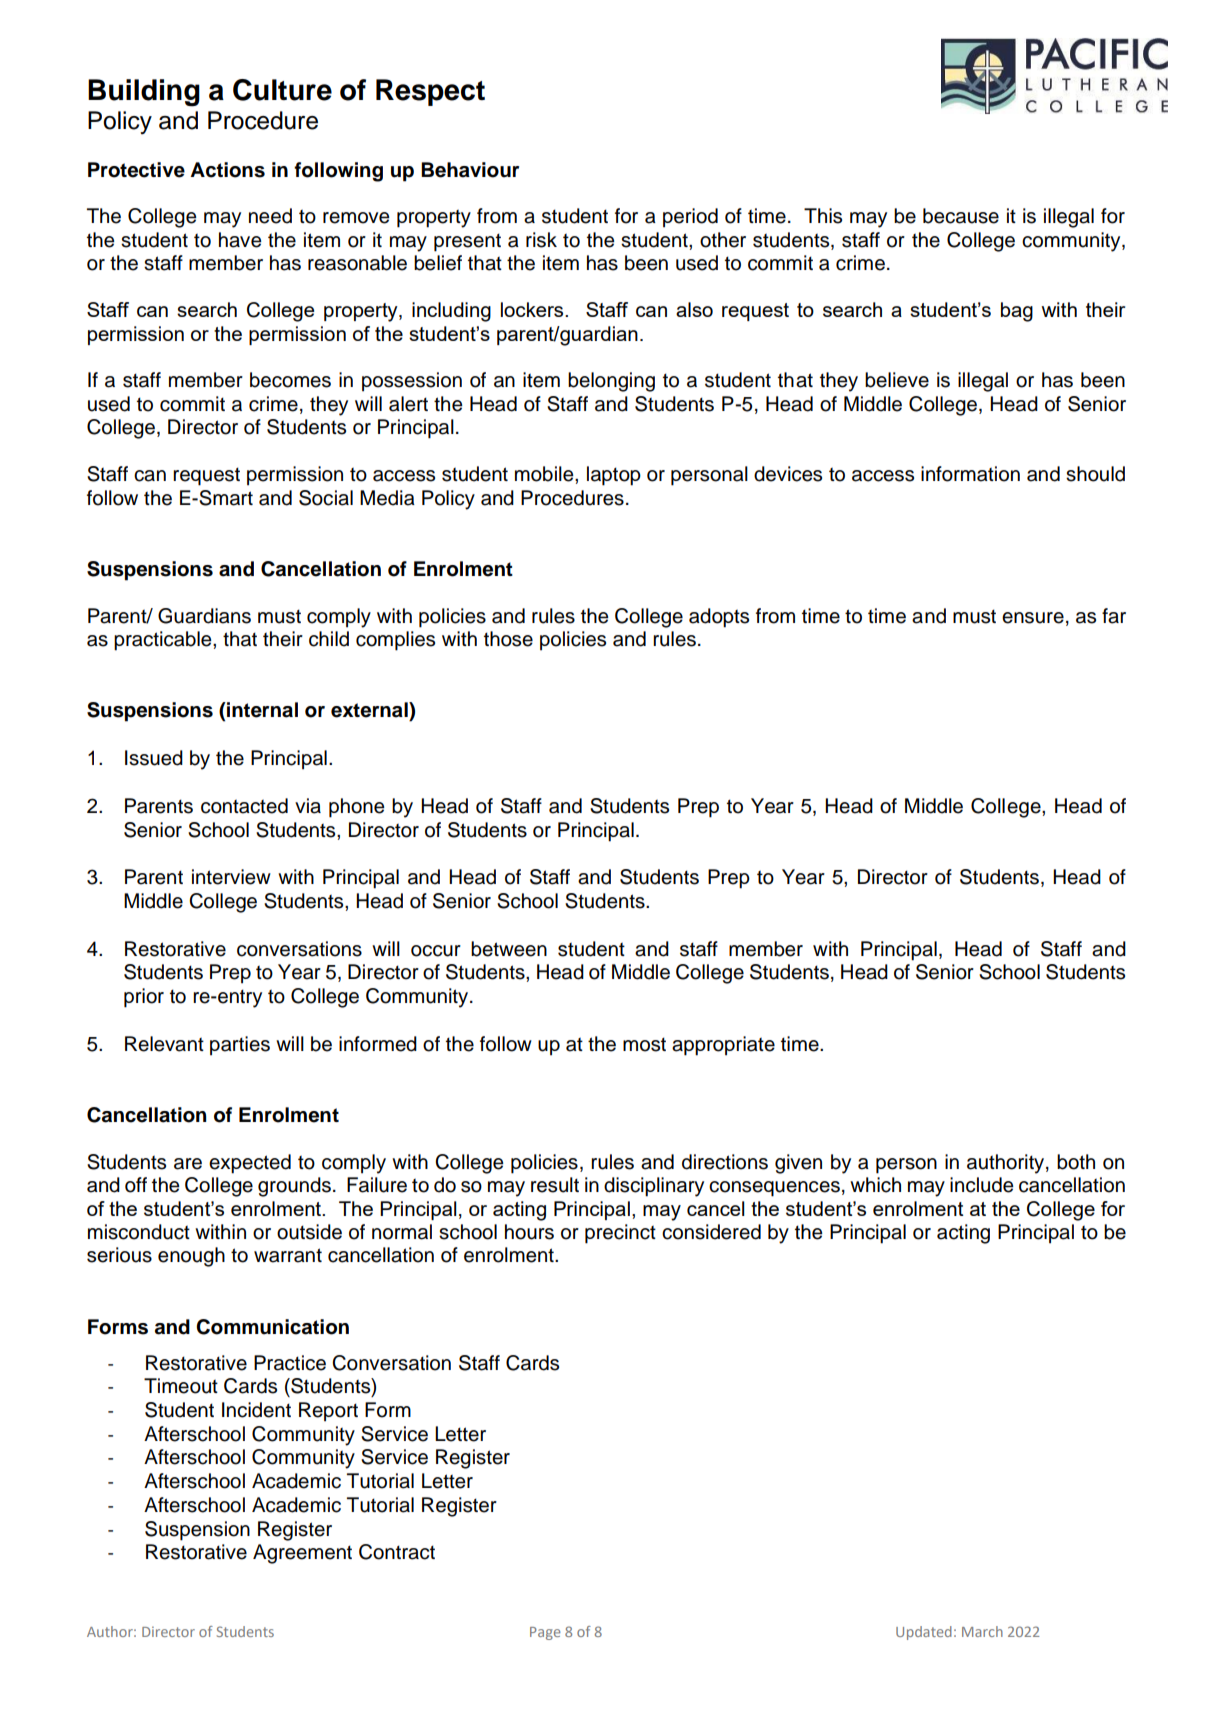 Image resolution: width=1213 pixels, height=1715 pixels. What do you see at coordinates (614, 476) in the image?
I see `laptop` at bounding box center [614, 476].
